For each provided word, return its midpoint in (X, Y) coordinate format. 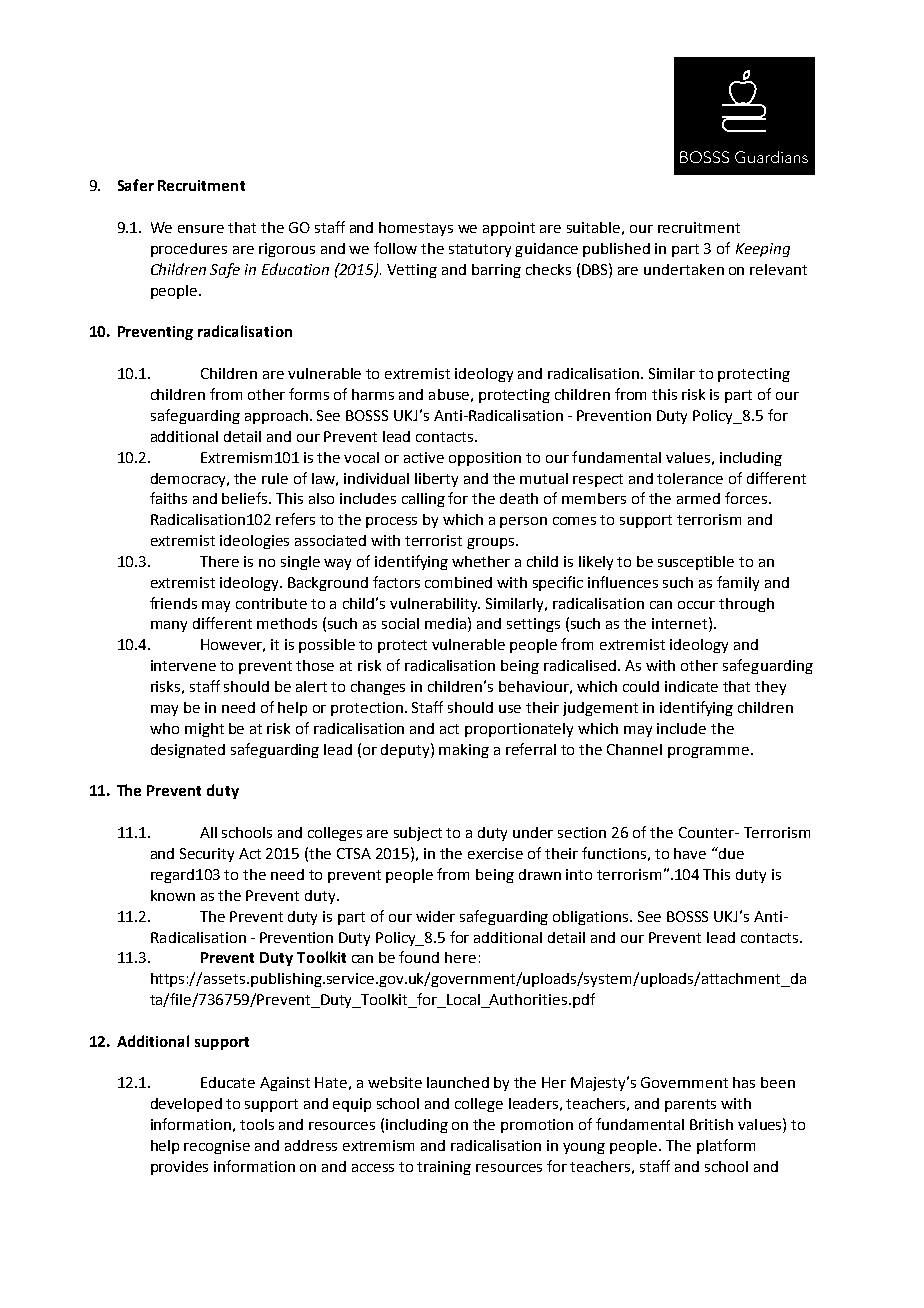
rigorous (287, 250)
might (204, 730)
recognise (217, 1147)
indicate (691, 686)
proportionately (519, 730)
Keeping (763, 250)
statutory (480, 250)
